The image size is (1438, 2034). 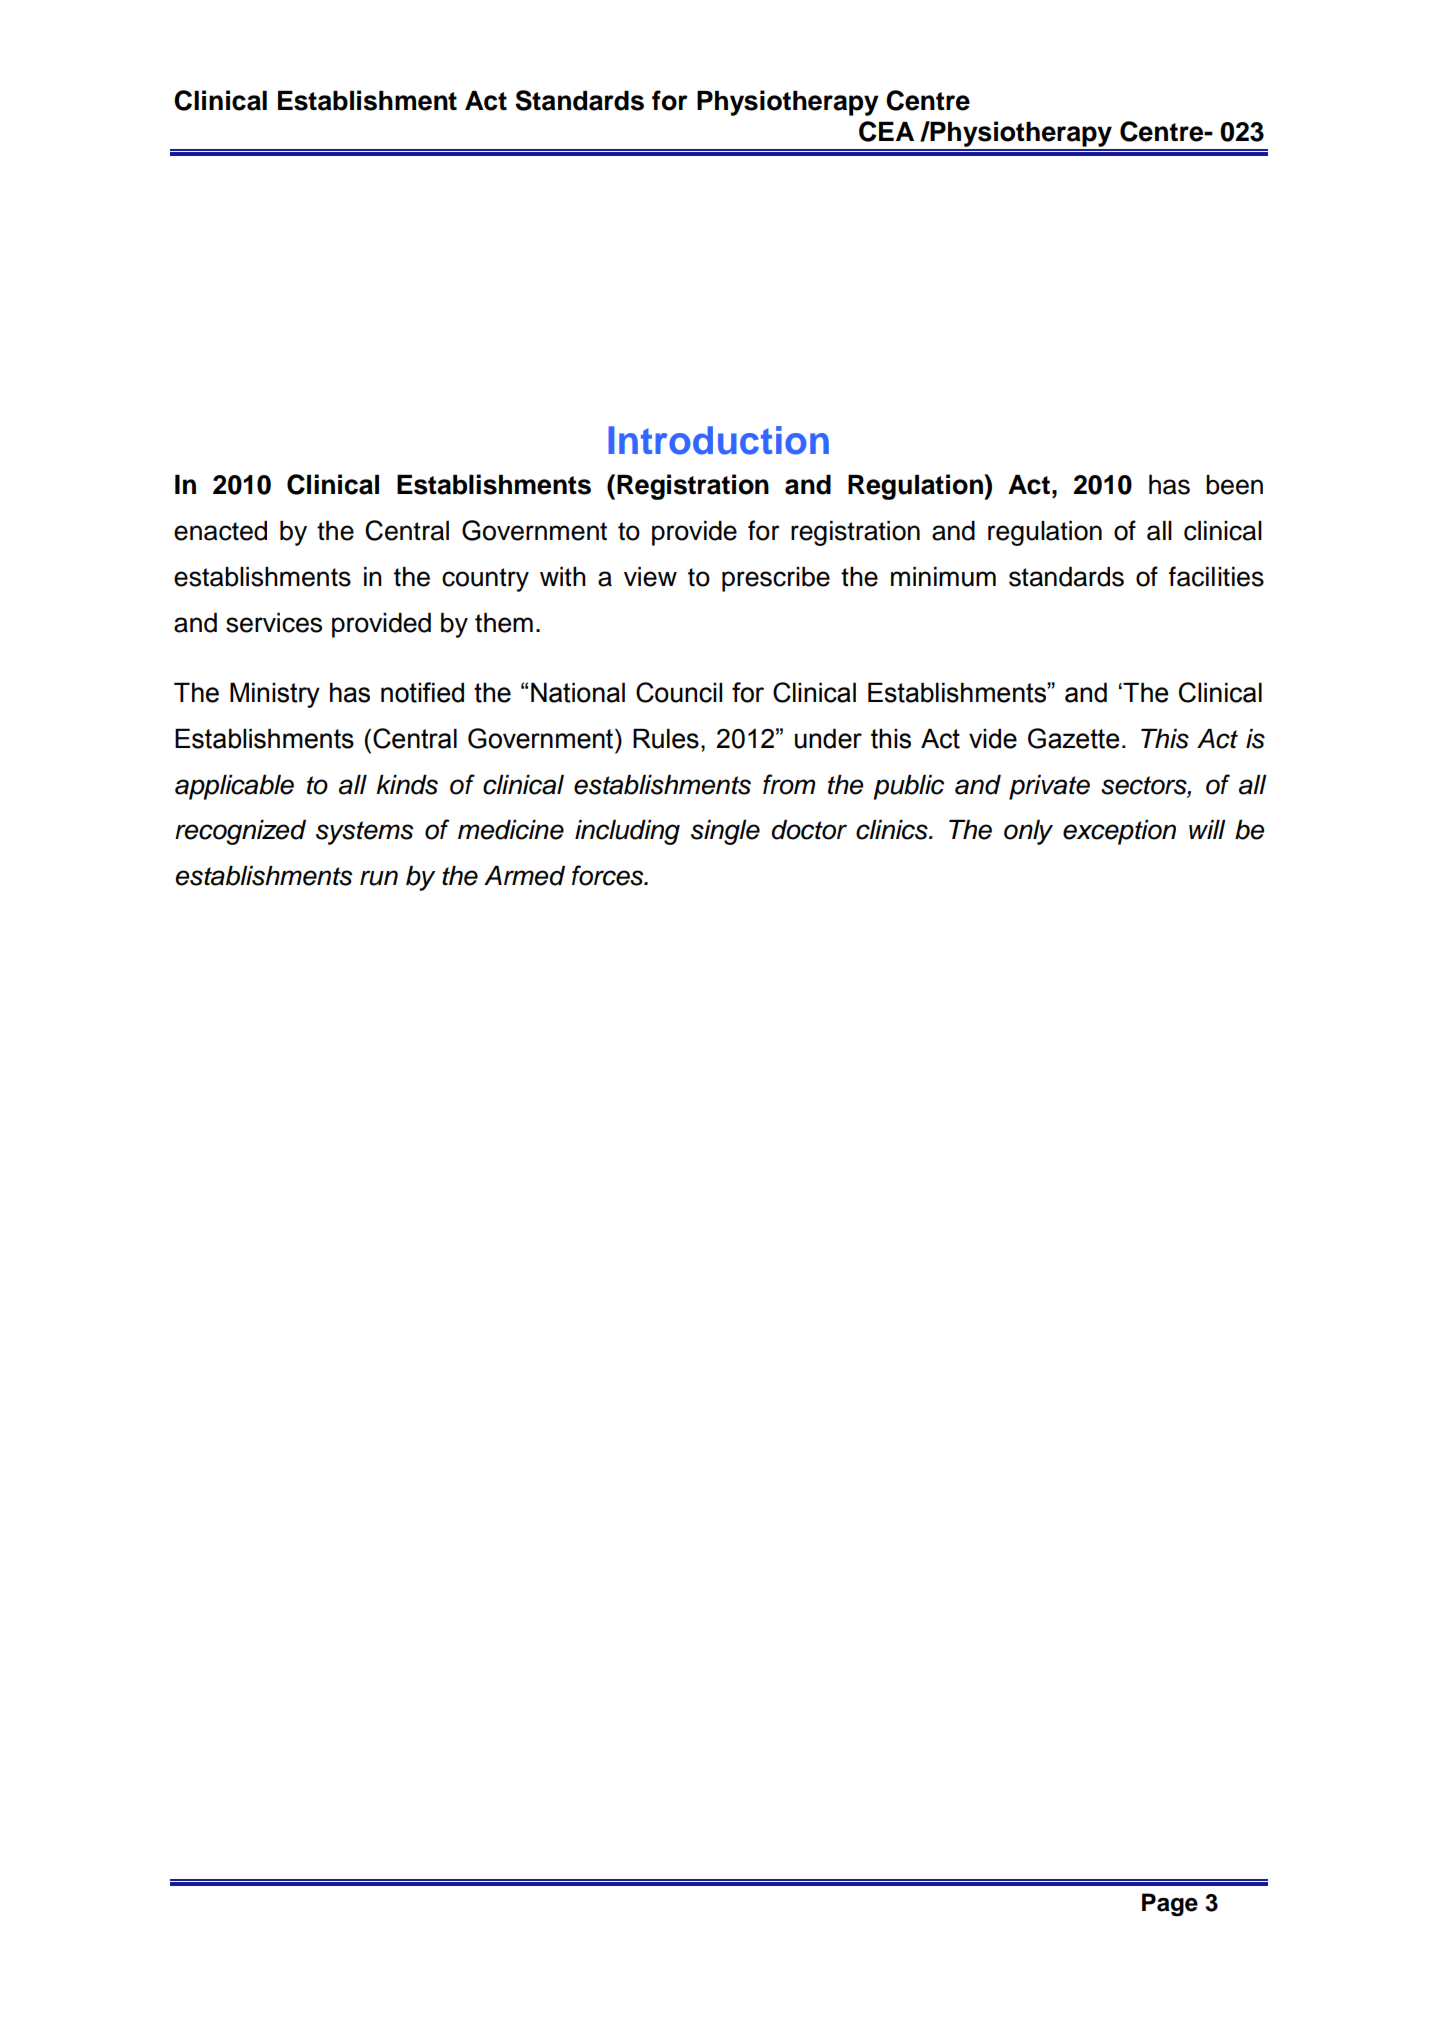 I want to click on CEA, so click(x=886, y=131).
